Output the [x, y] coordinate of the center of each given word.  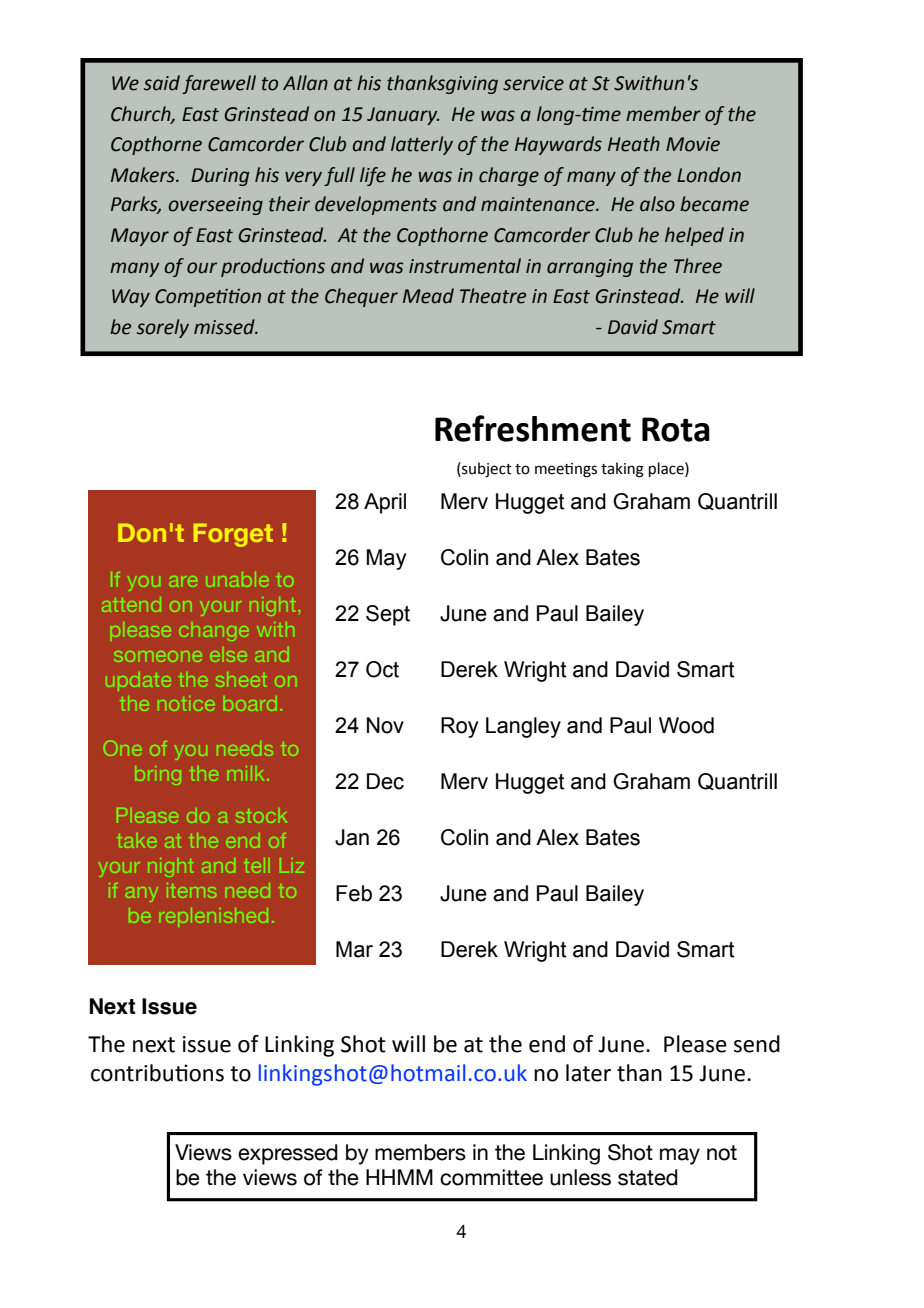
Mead [428, 296]
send [757, 1044]
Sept [388, 615]
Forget [233, 535]
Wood [686, 725]
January [403, 116]
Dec [385, 781]
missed [225, 327]
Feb [354, 893]
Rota [676, 429]
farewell [219, 84]
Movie [693, 144]
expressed [288, 1154]
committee [491, 1177]
